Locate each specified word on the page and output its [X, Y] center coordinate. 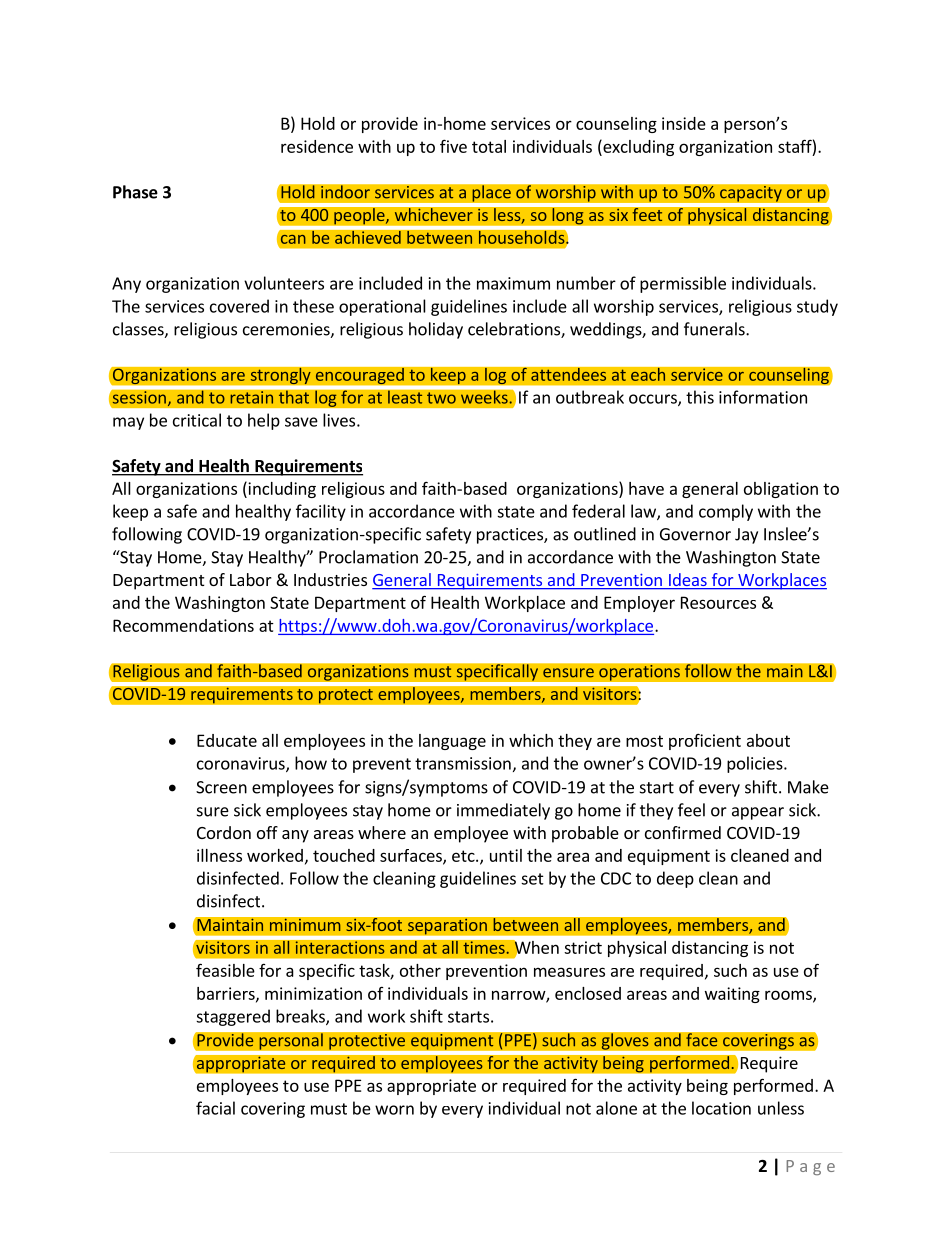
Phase [135, 192]
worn [394, 1110]
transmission [463, 763]
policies [756, 764]
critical [197, 420]
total [489, 146]
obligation [781, 490]
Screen [221, 787]
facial [215, 1108]
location [721, 1108]
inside [684, 123]
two [441, 398]
